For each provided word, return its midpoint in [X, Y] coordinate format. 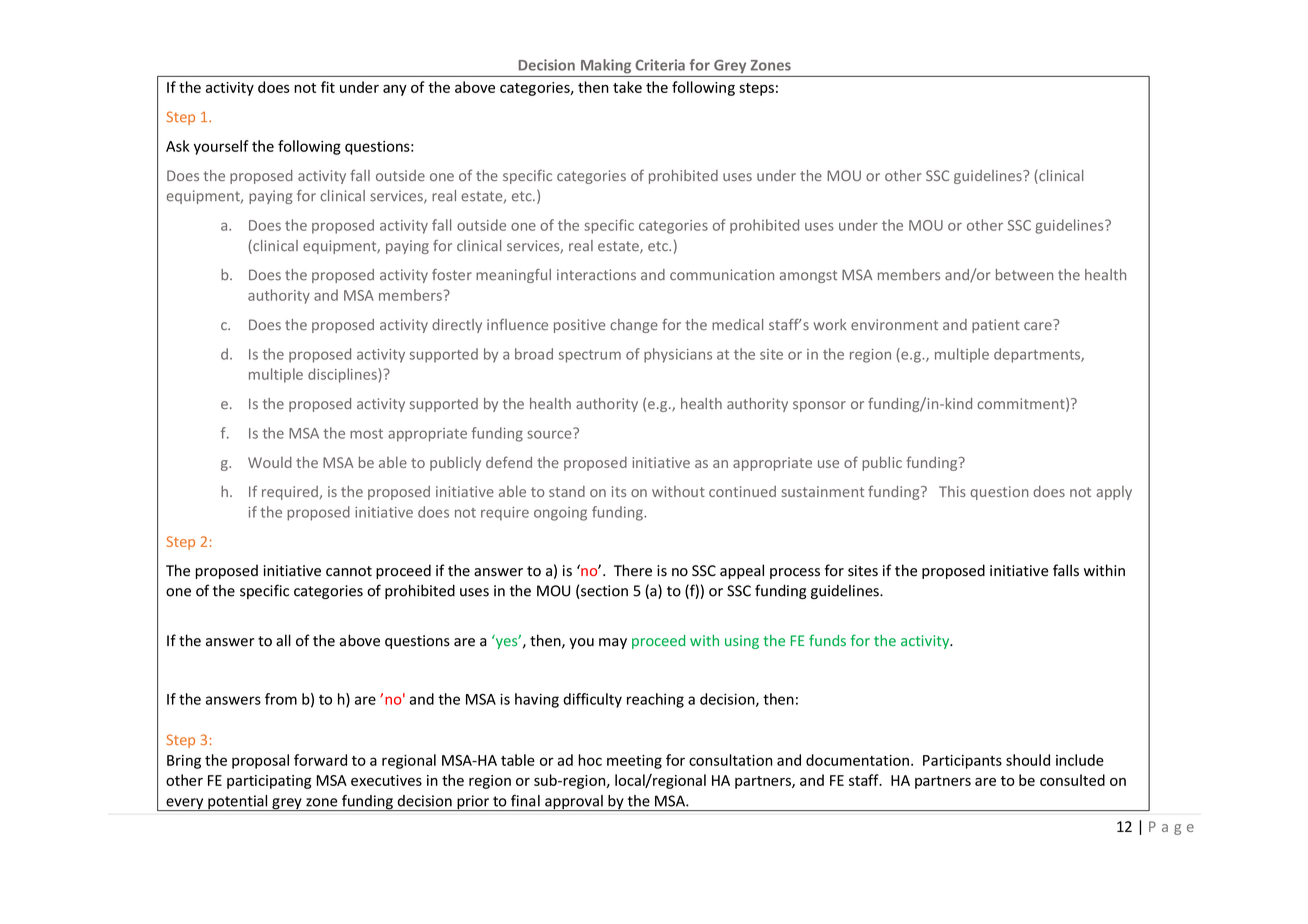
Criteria [660, 65]
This [952, 491]
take [627, 87]
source [550, 433]
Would [270, 462]
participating [269, 782]
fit [328, 87]
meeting [634, 762]
